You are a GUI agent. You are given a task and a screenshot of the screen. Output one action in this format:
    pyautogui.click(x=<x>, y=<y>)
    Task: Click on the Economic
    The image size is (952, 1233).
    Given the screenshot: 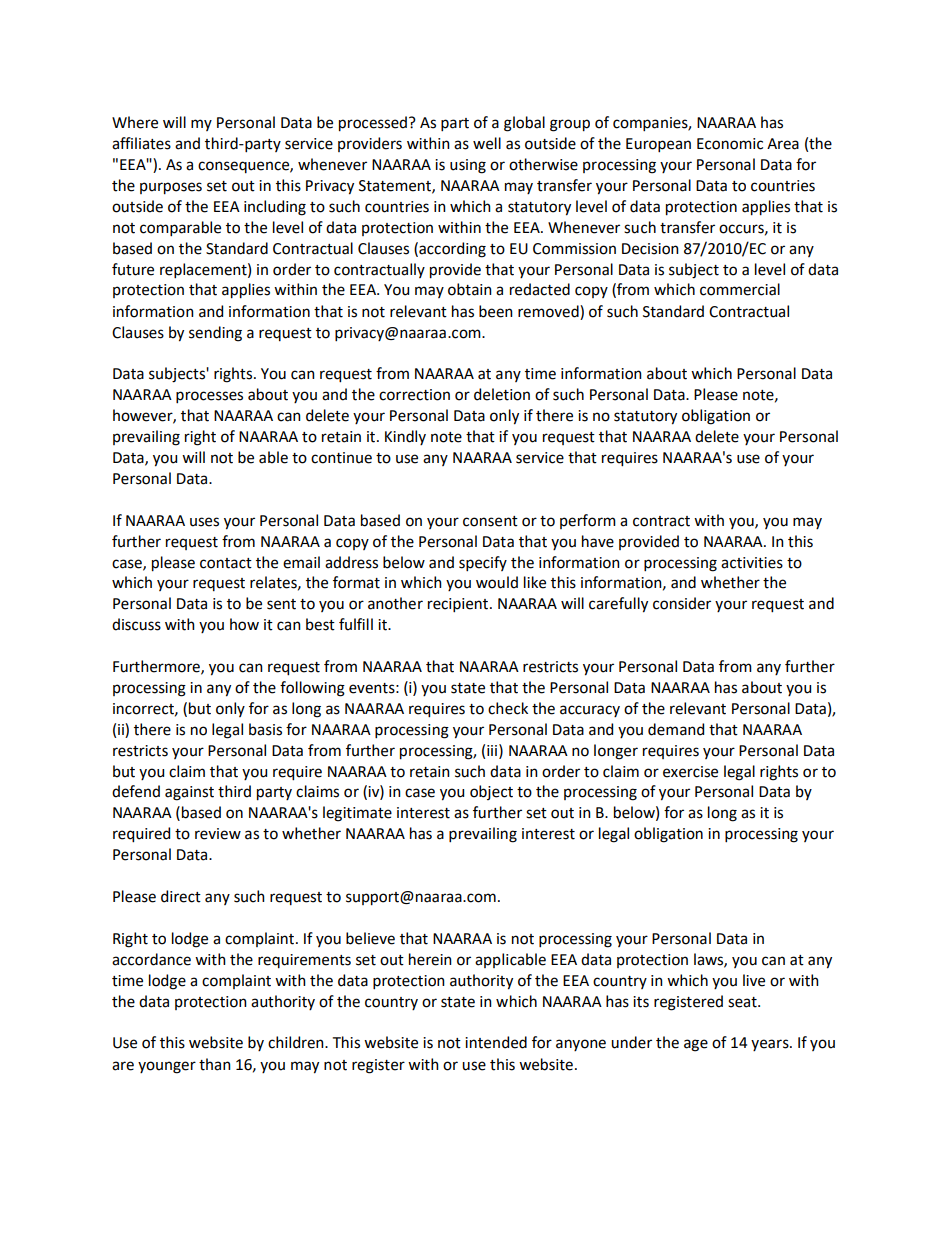 What is the action you would take?
    pyautogui.click(x=730, y=144)
